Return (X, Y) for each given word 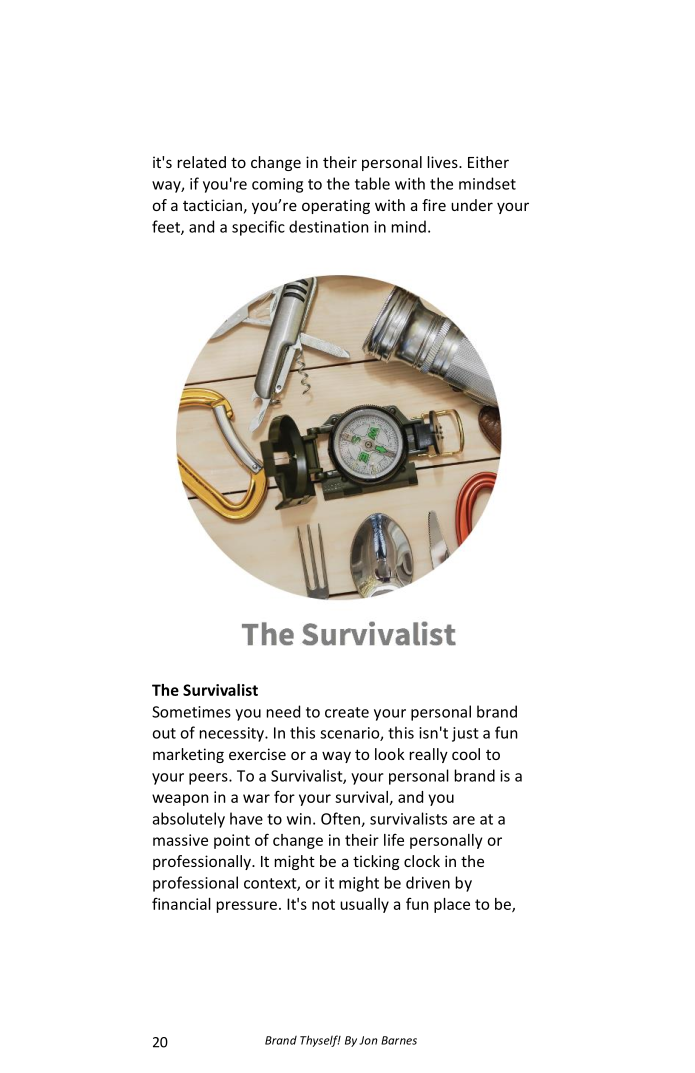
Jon (368, 1040)
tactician (212, 205)
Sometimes (191, 712)
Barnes (399, 1040)
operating (336, 206)
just (465, 734)
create (347, 712)
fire (434, 205)
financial (181, 904)
